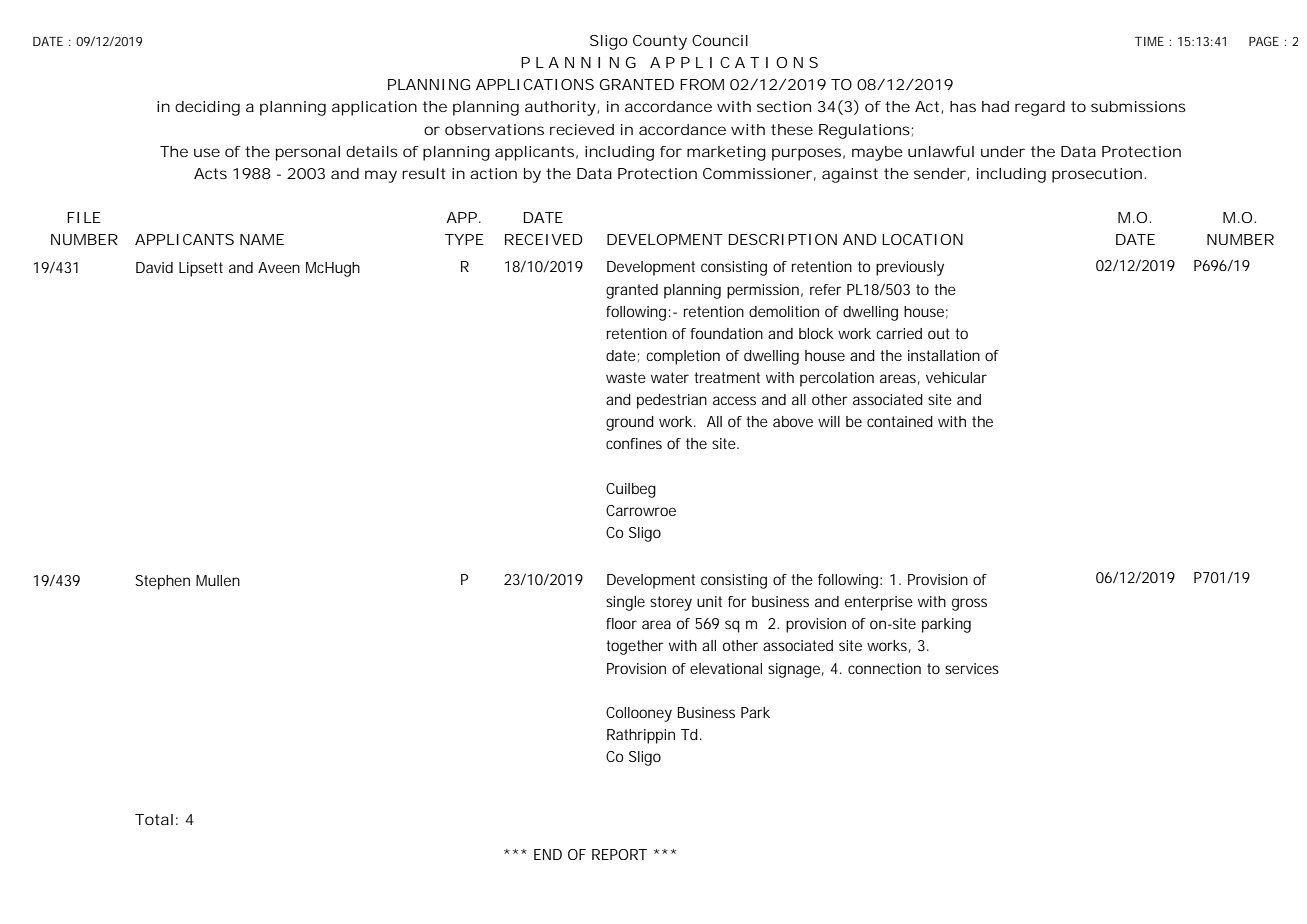 Image resolution: width=1307 pixels, height=924 pixels. Describe the element at coordinates (162, 582) in the screenshot. I see `Stephen` at that location.
